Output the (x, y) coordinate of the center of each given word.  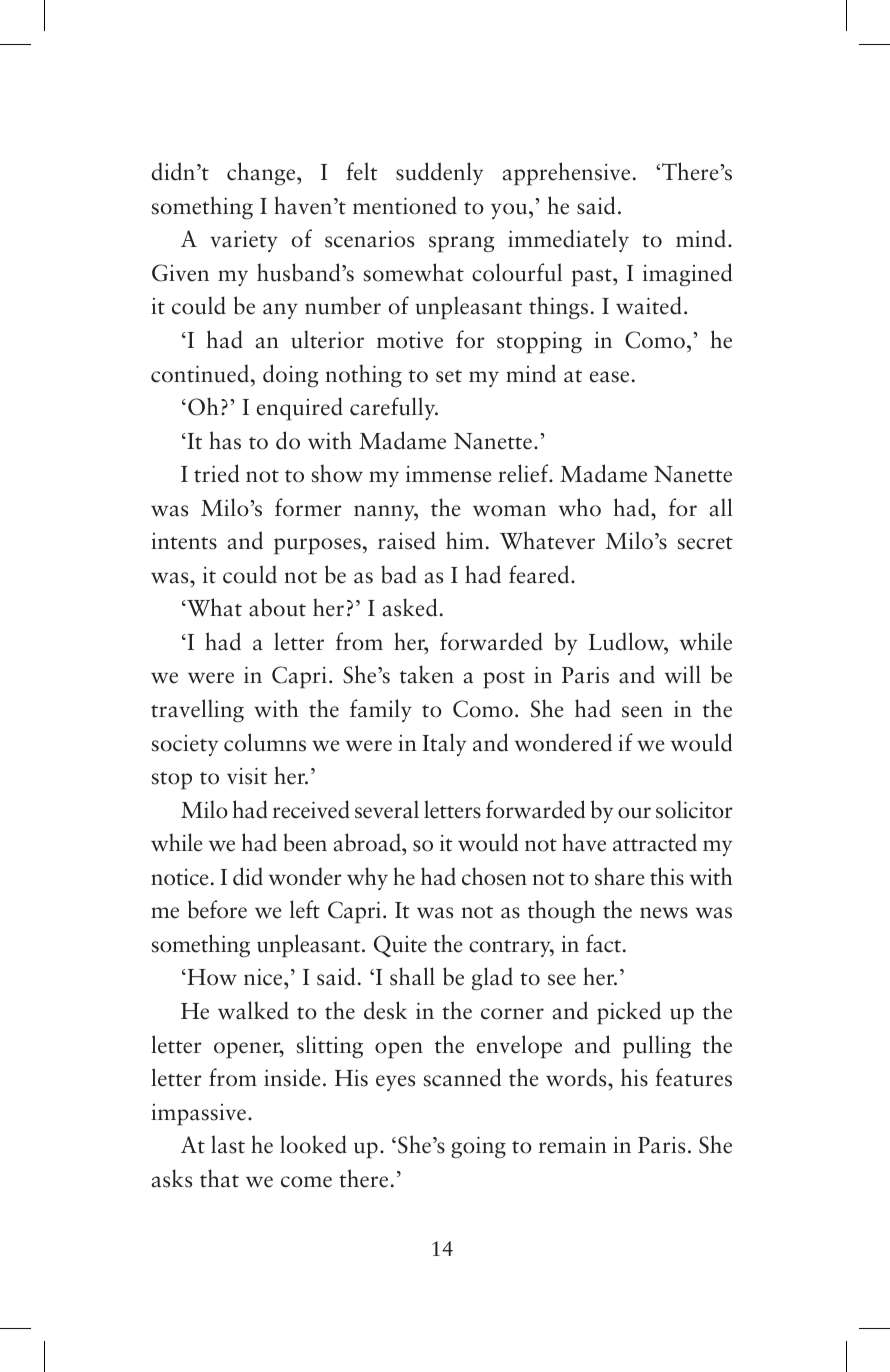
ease (609, 377)
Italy (444, 744)
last (228, 1144)
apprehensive (566, 174)
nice (264, 977)
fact (605, 943)
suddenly (439, 173)
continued (201, 373)
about (277, 607)
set (449, 376)
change (262, 174)
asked (410, 607)
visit (247, 776)
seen (642, 712)
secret (705, 543)
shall (412, 976)
